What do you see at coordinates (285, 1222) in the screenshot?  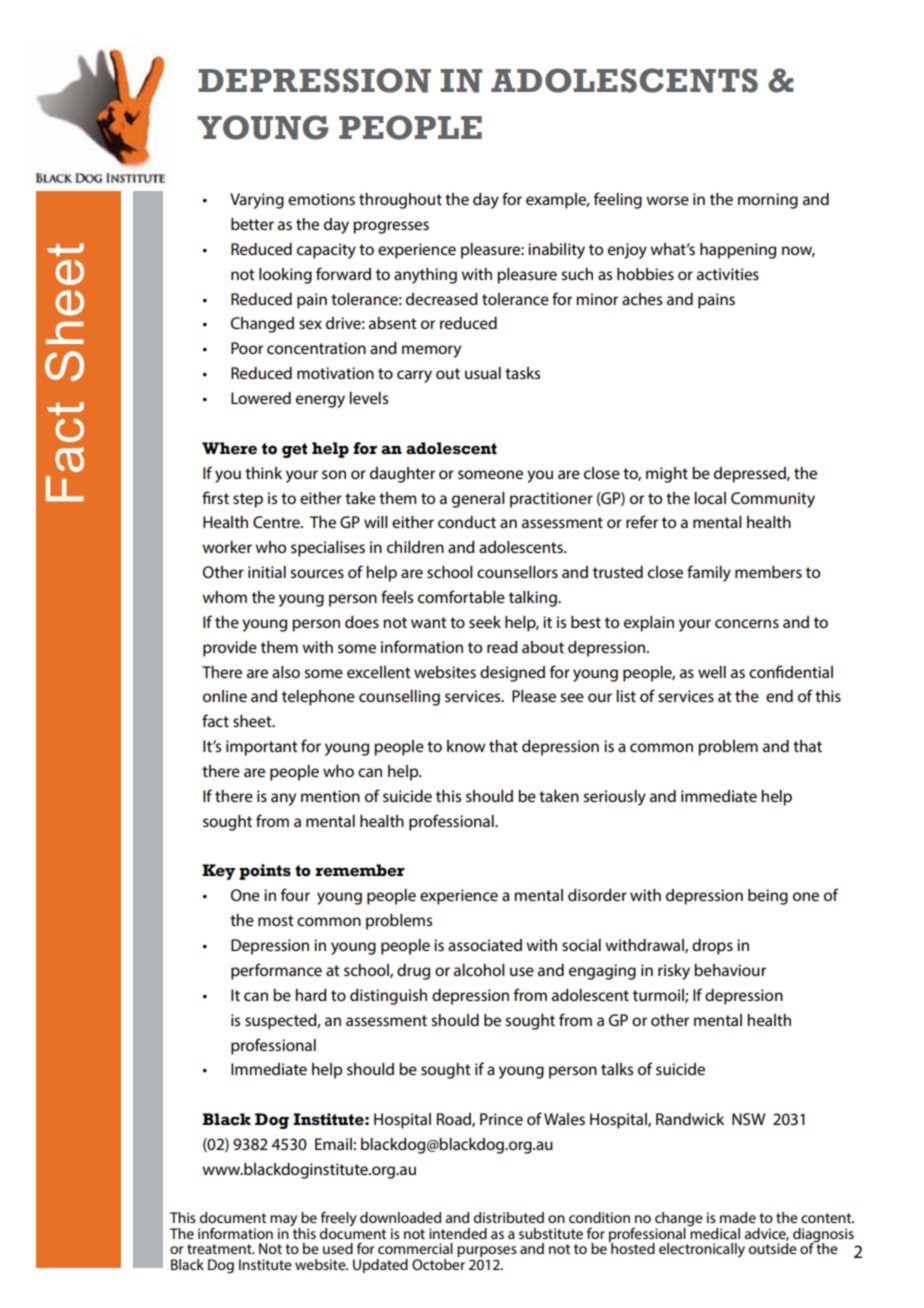 I see `may` at bounding box center [285, 1222].
